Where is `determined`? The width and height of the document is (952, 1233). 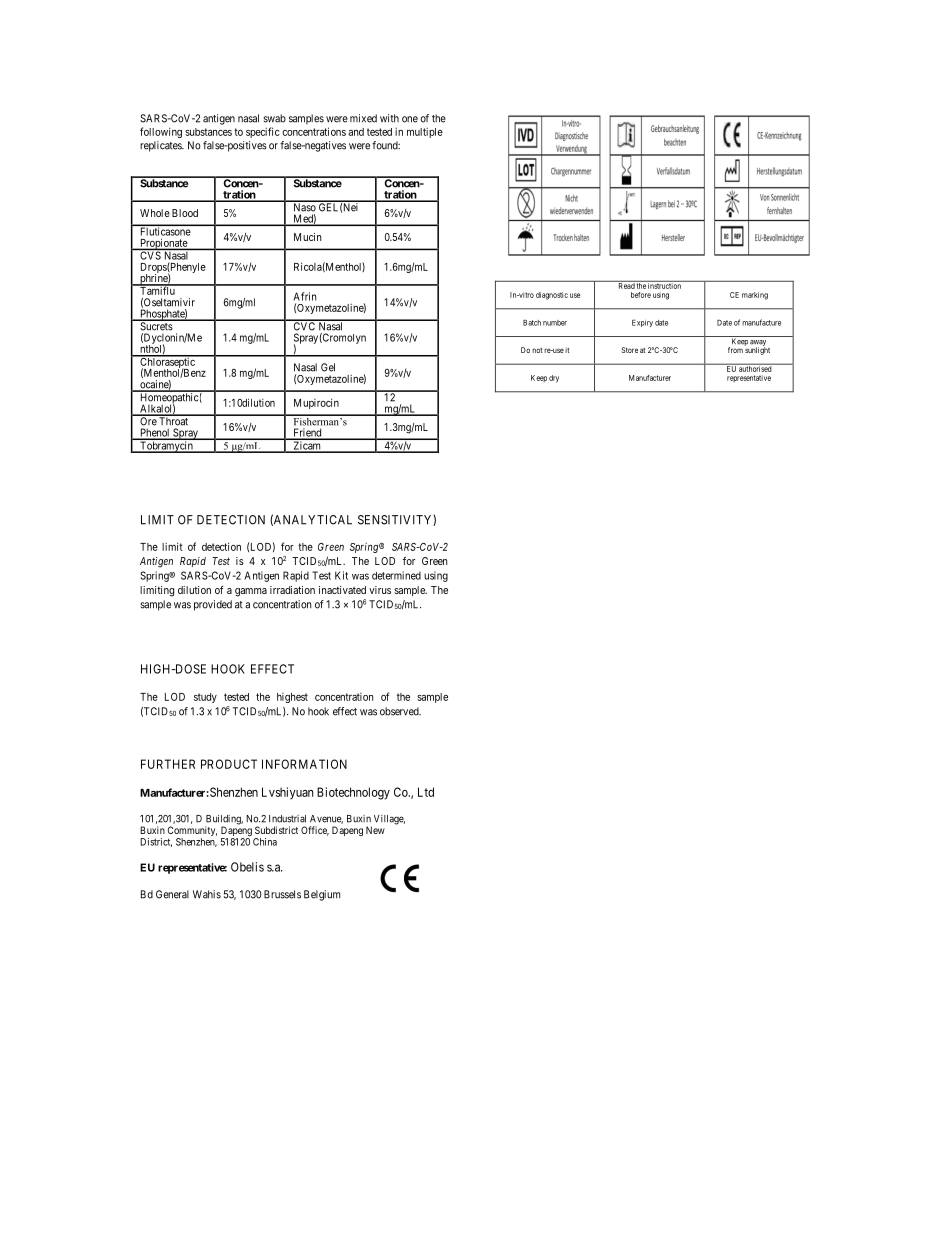
determined is located at coordinates (396, 575).
